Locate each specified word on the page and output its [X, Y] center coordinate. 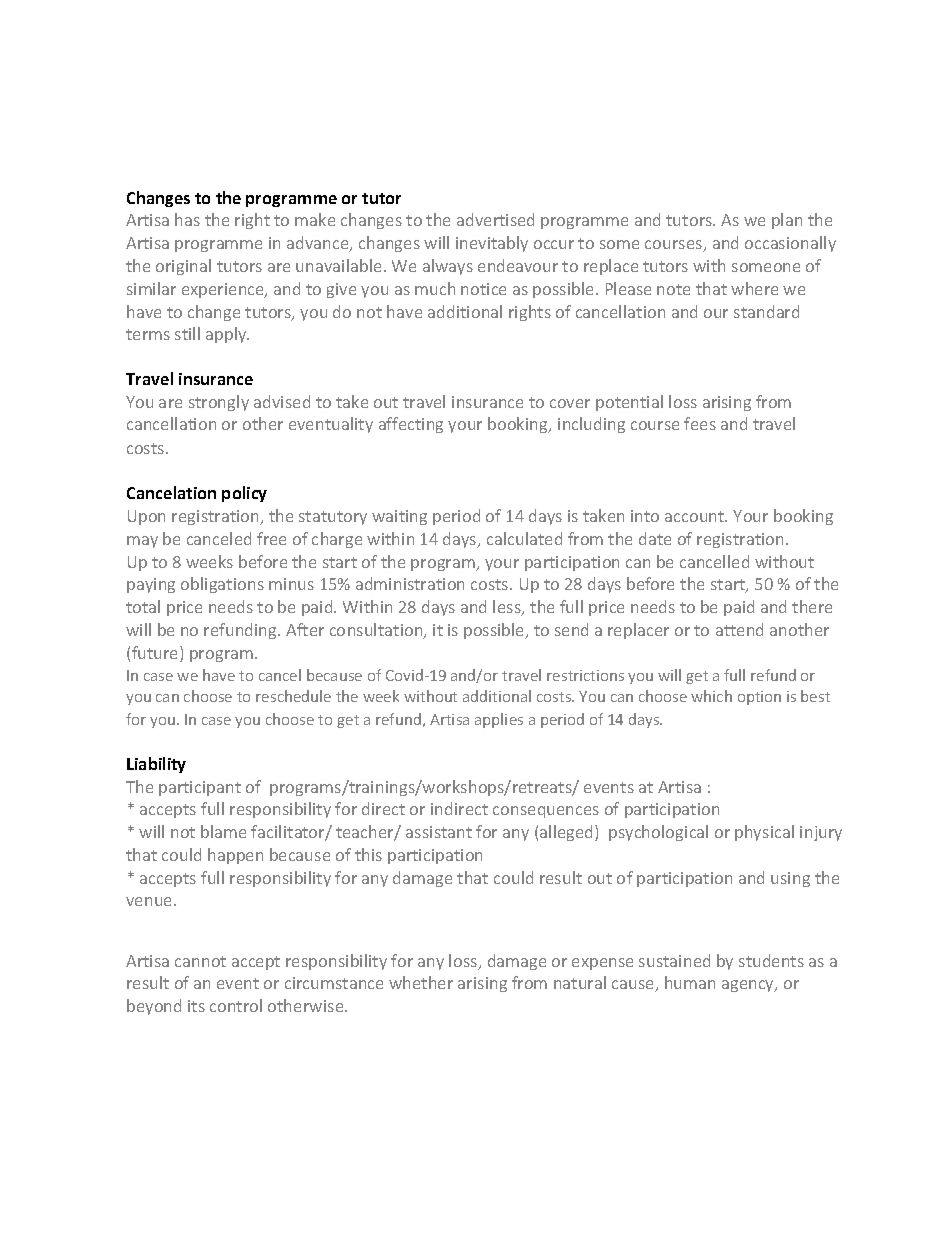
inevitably [492, 244]
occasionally [790, 244]
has [187, 219]
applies [499, 720]
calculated [524, 538]
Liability [156, 765]
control [236, 1005]
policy [244, 494]
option [759, 698]
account [696, 516]
